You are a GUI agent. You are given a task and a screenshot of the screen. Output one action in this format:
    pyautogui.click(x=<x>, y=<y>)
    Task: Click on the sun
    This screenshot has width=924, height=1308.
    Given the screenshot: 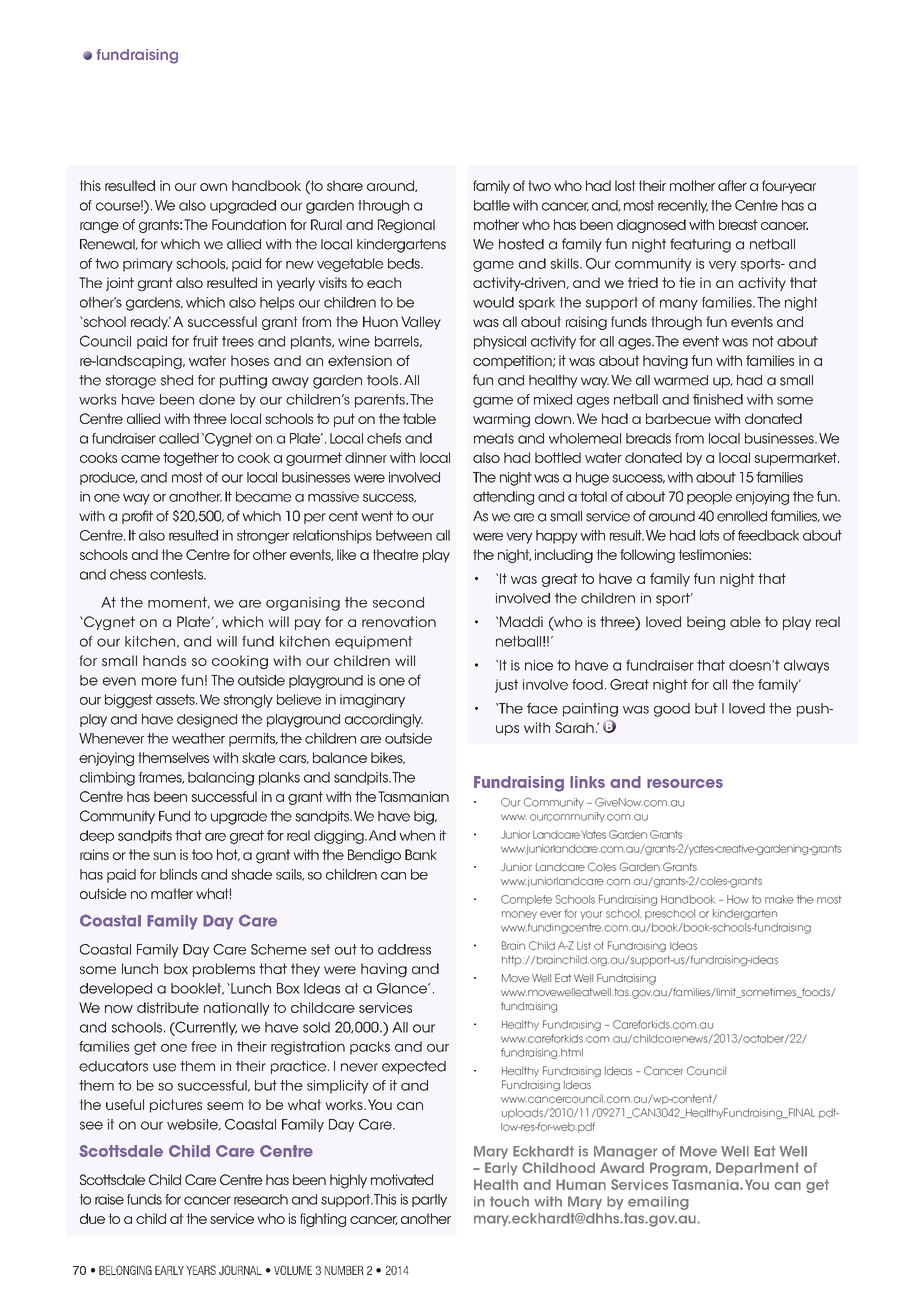 What is the action you would take?
    pyautogui.click(x=164, y=856)
